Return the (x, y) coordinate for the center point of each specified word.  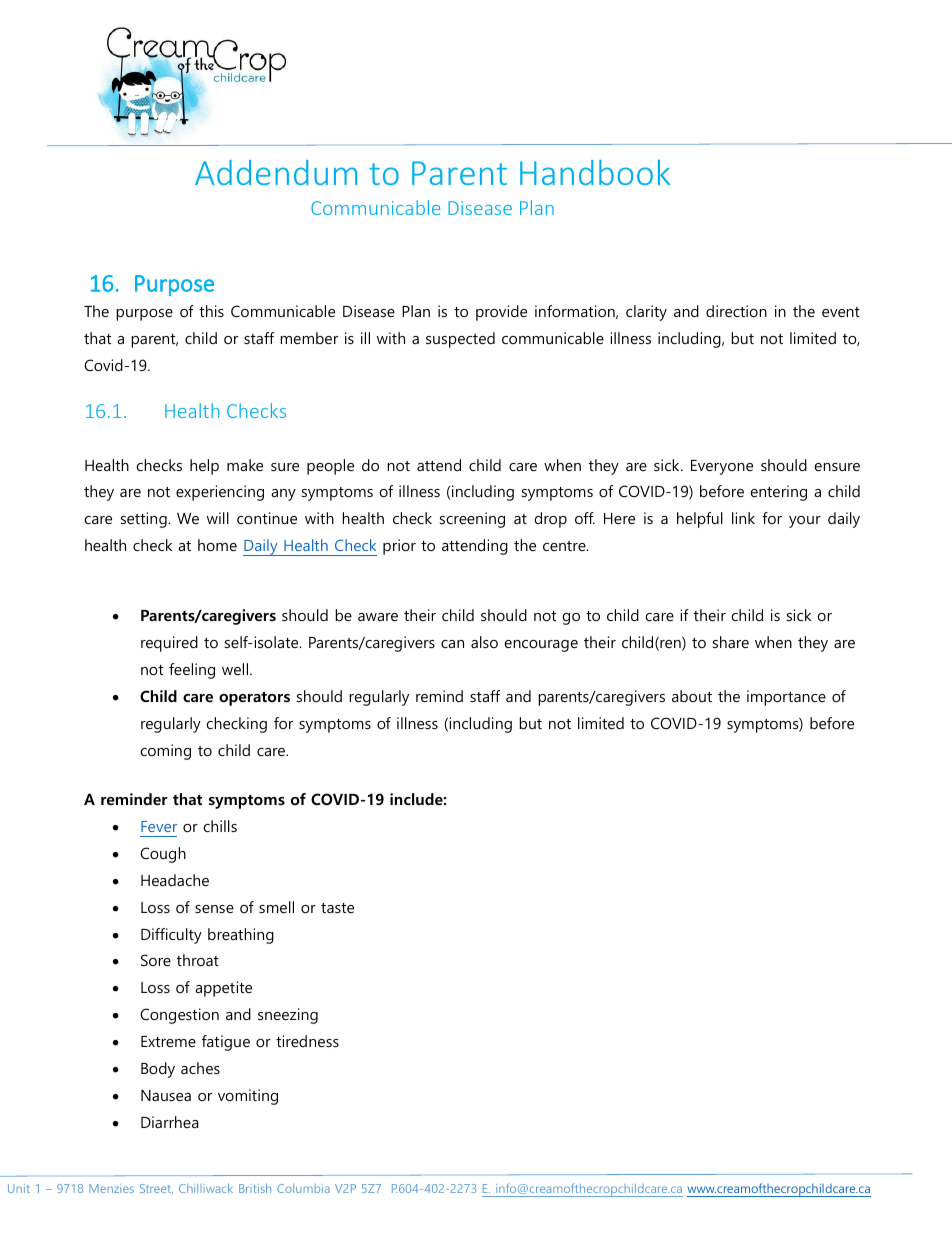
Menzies (111, 1188)
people (330, 467)
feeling (192, 671)
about (692, 696)
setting (145, 520)
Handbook (595, 172)
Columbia (303, 1188)
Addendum (276, 172)
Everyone (722, 467)
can (452, 644)
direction (736, 311)
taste (337, 908)
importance (786, 698)
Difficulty (171, 936)
